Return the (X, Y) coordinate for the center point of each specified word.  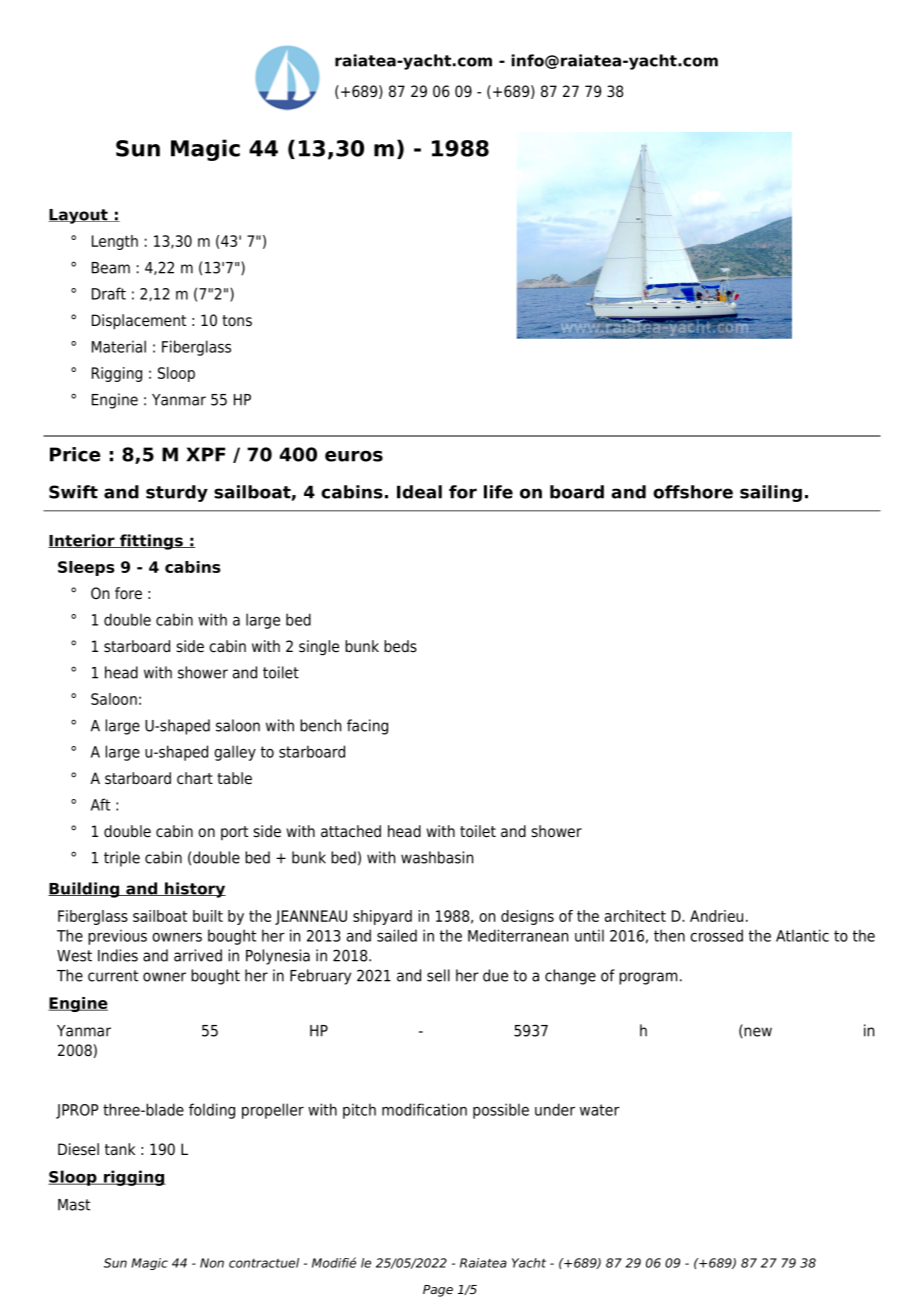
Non (212, 1263)
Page (438, 1291)
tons (237, 321)
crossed (716, 935)
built (208, 916)
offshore (693, 492)
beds (400, 646)
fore (128, 593)
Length (115, 242)
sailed (397, 935)
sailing (771, 493)
